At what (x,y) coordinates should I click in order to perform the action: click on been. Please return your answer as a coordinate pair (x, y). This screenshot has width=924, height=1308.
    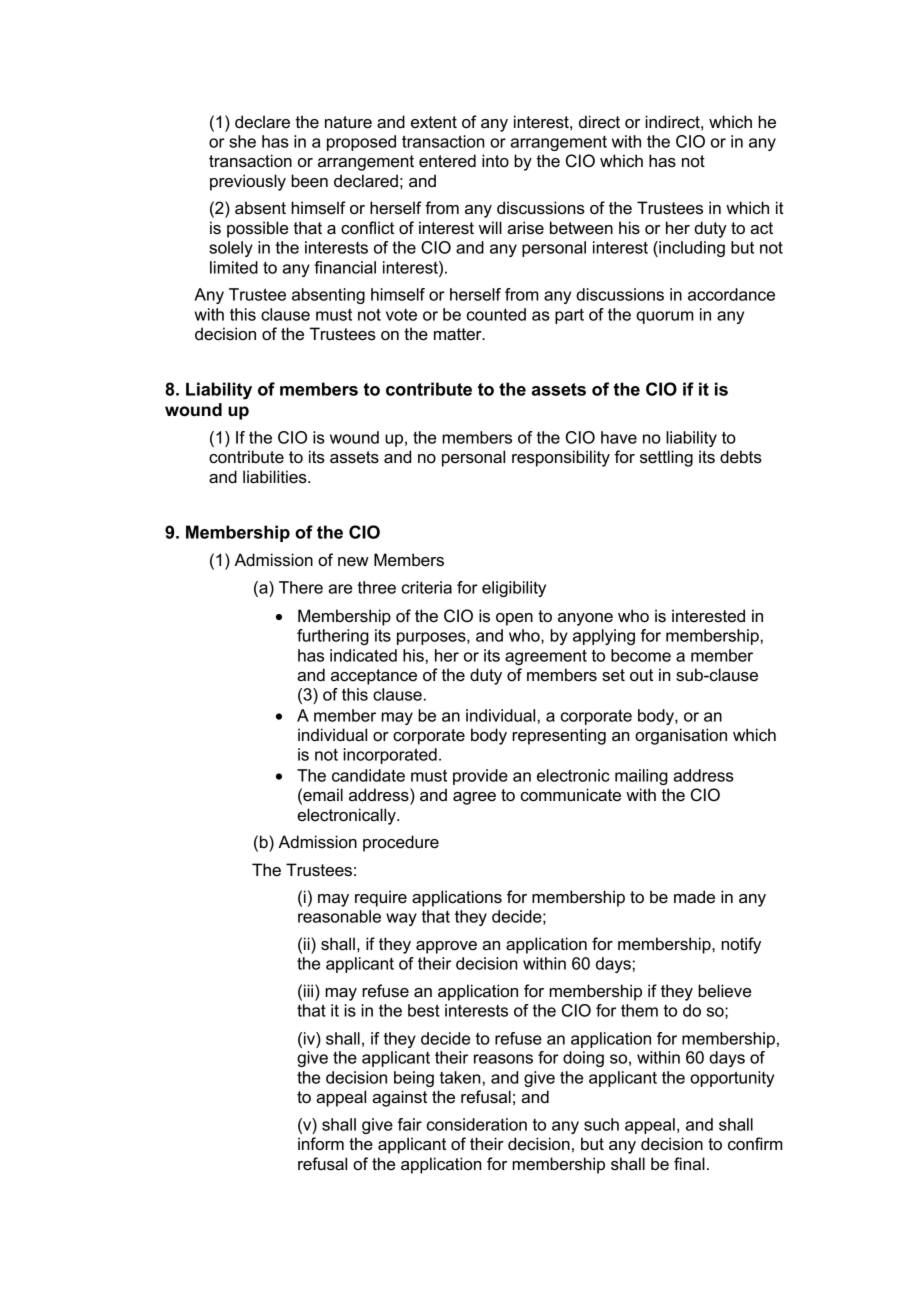
    Looking at the image, I should click on (309, 181).
